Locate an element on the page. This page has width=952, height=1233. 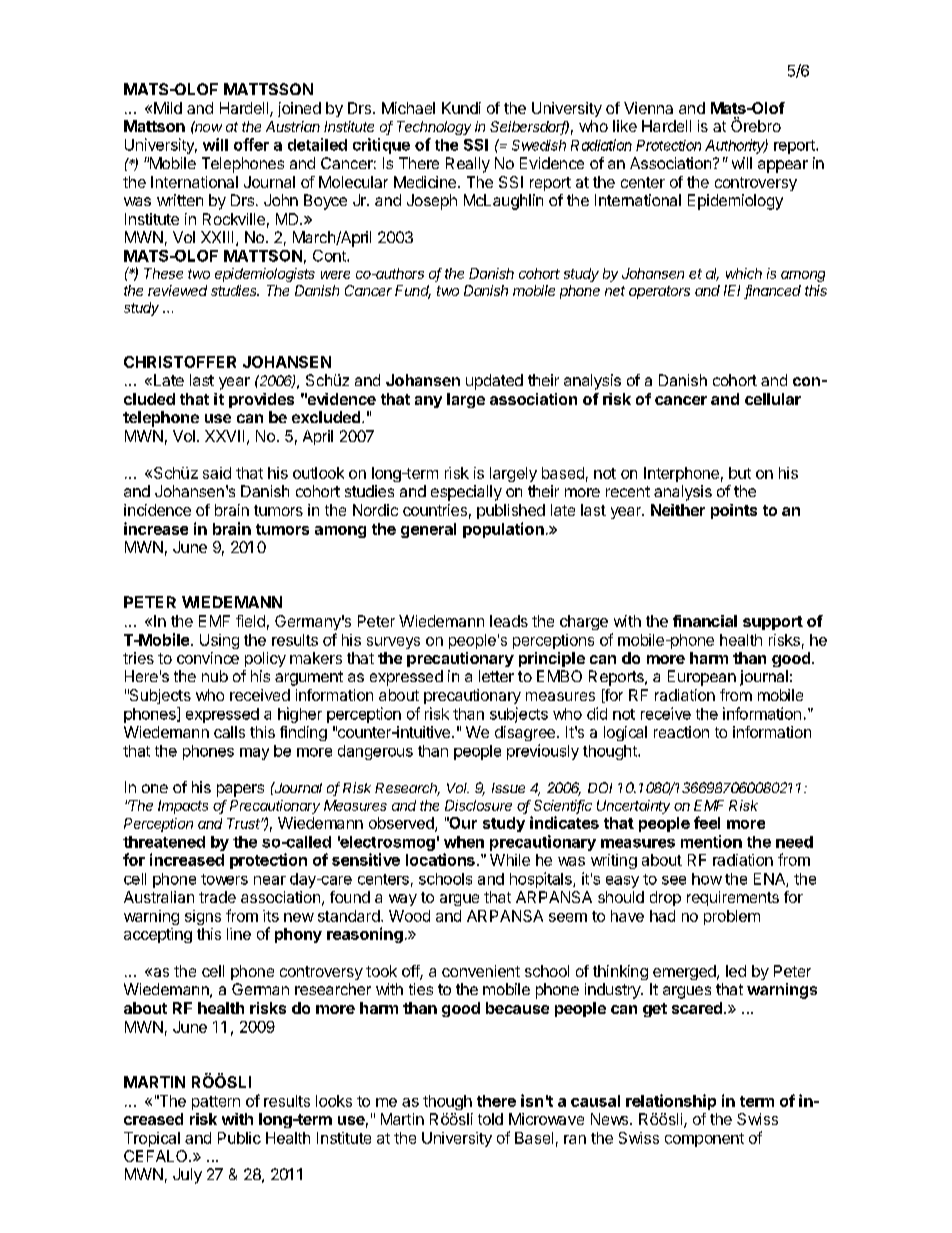
provides is located at coordinates (261, 400).
